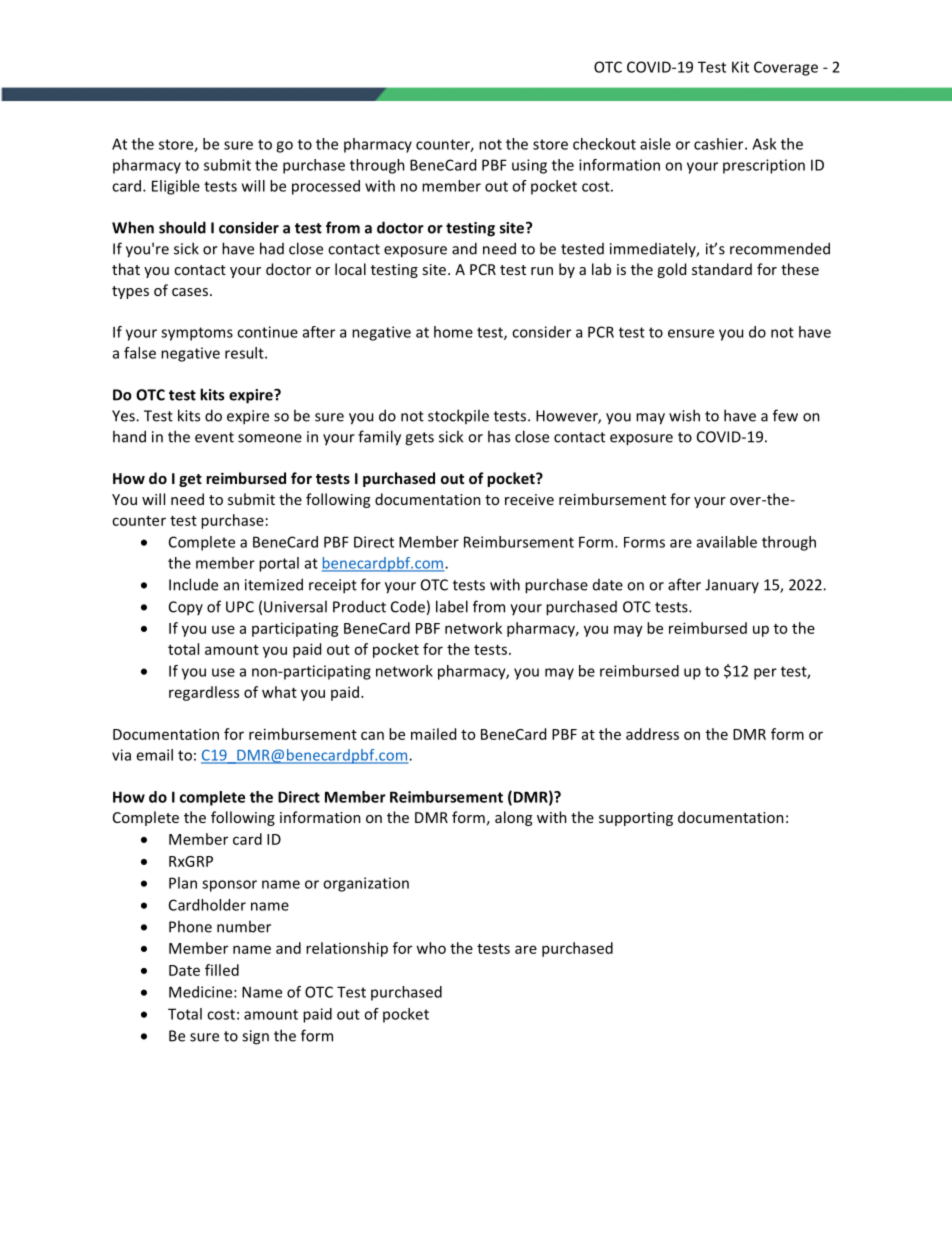 This image has width=952, height=1233. What do you see at coordinates (204, 693) in the image?
I see `regardless` at bounding box center [204, 693].
